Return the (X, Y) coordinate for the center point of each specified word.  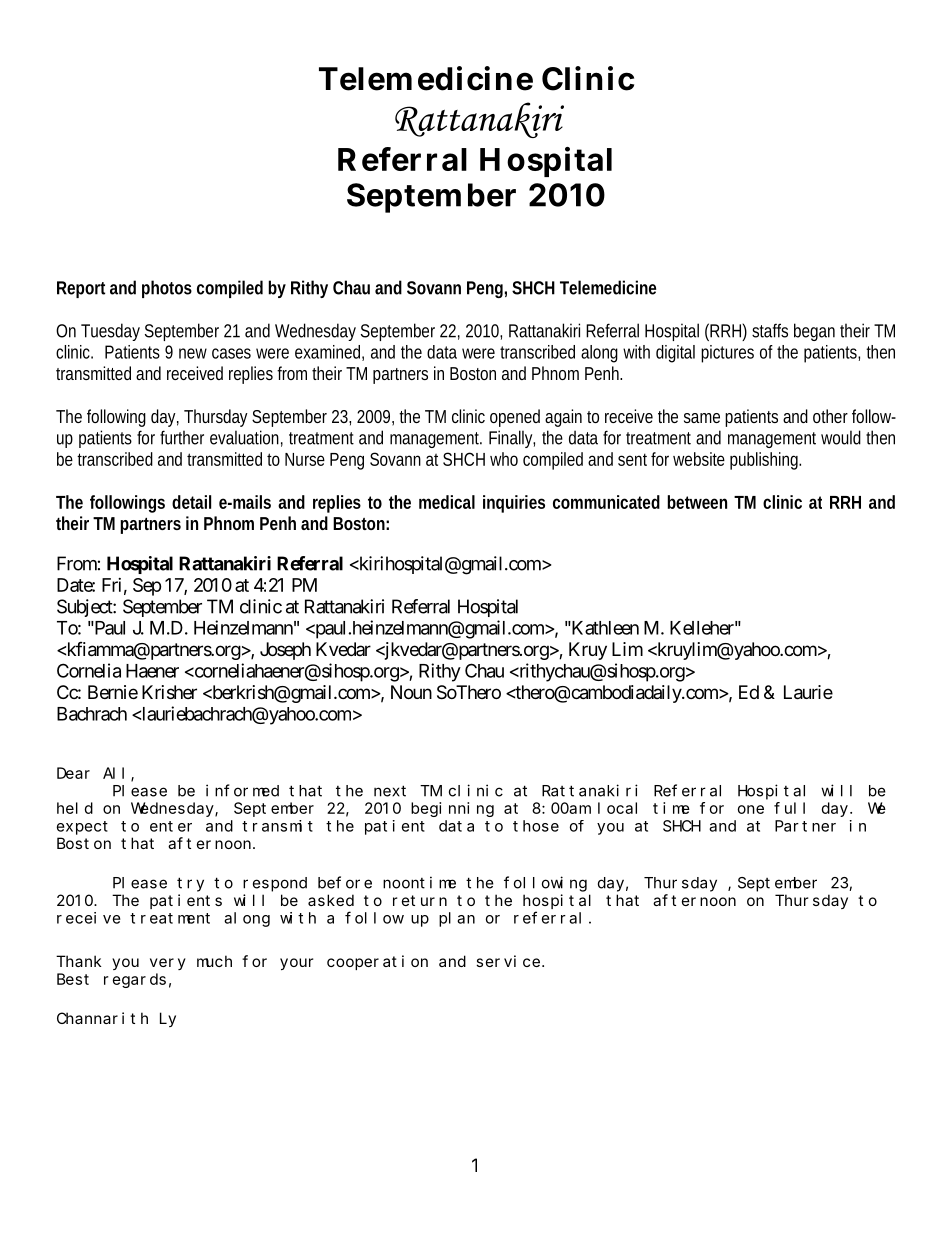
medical (447, 502)
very (168, 964)
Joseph (285, 651)
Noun (411, 692)
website (699, 459)
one (751, 809)
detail (191, 502)
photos (167, 289)
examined (327, 352)
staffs (770, 330)
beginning (452, 809)
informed (242, 790)
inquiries (514, 504)
